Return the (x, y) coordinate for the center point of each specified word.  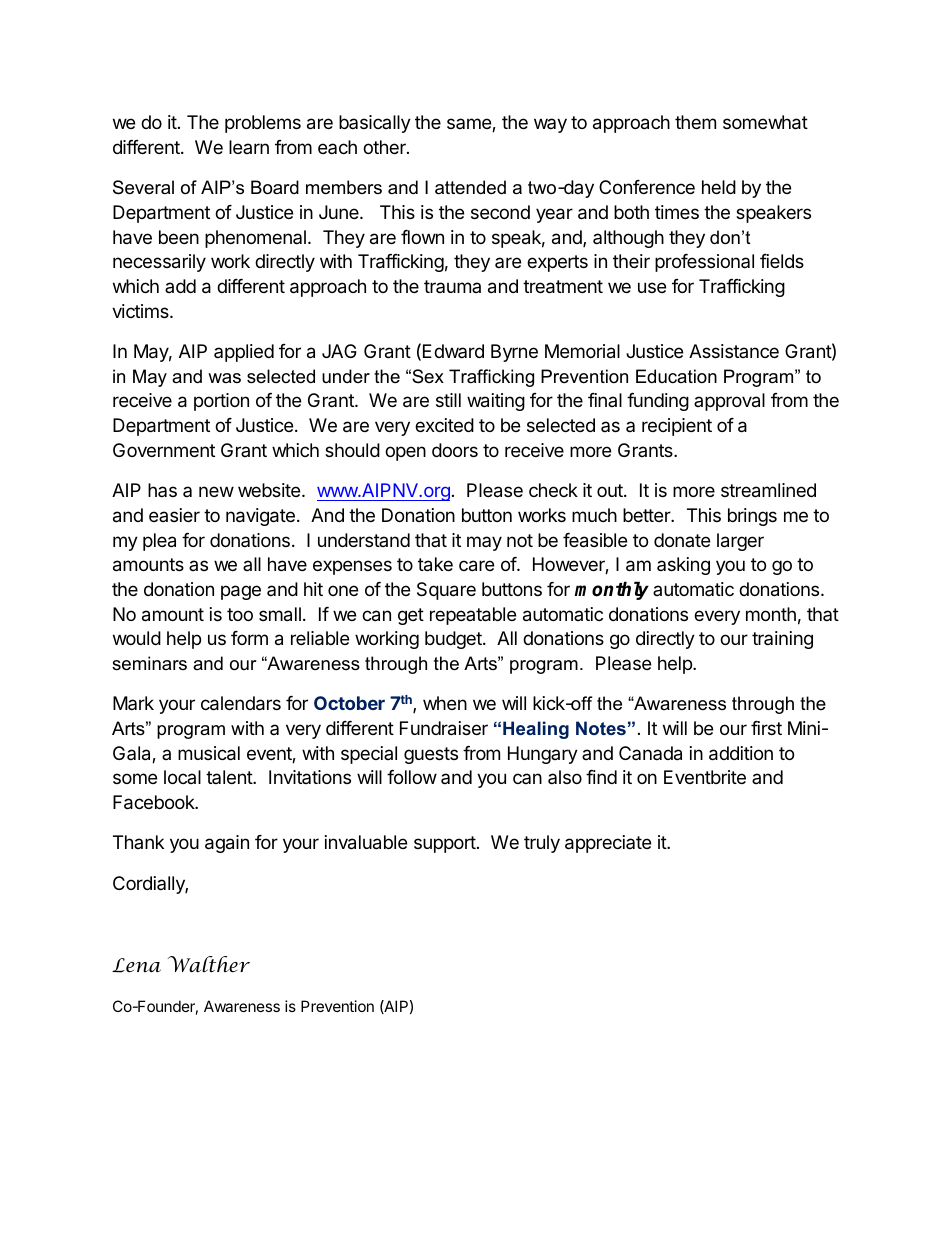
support (445, 844)
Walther (209, 964)
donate (682, 540)
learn (249, 147)
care (476, 566)
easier (174, 515)
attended (470, 187)
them (695, 122)
